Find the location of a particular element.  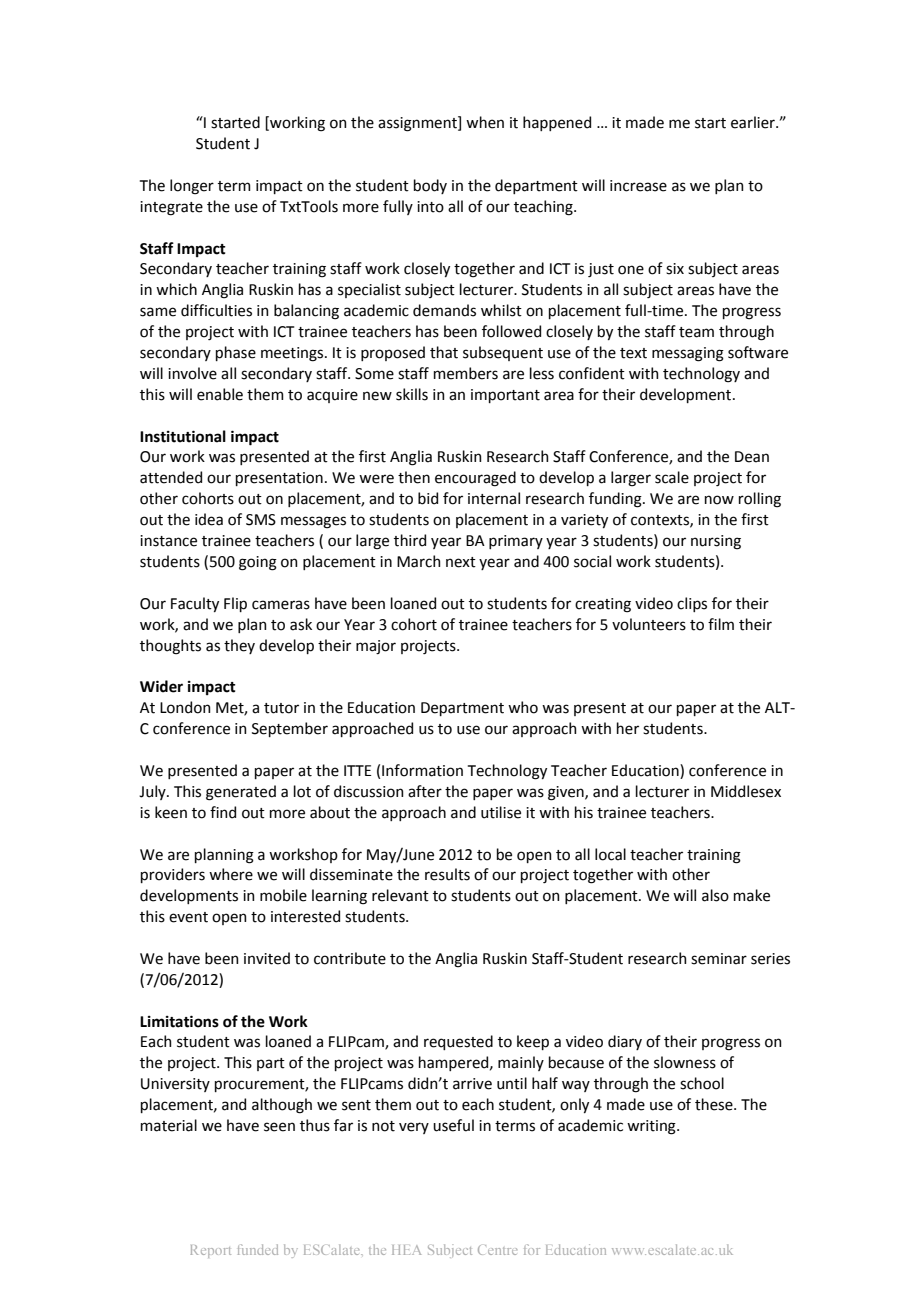

when is located at coordinates (485, 122).
